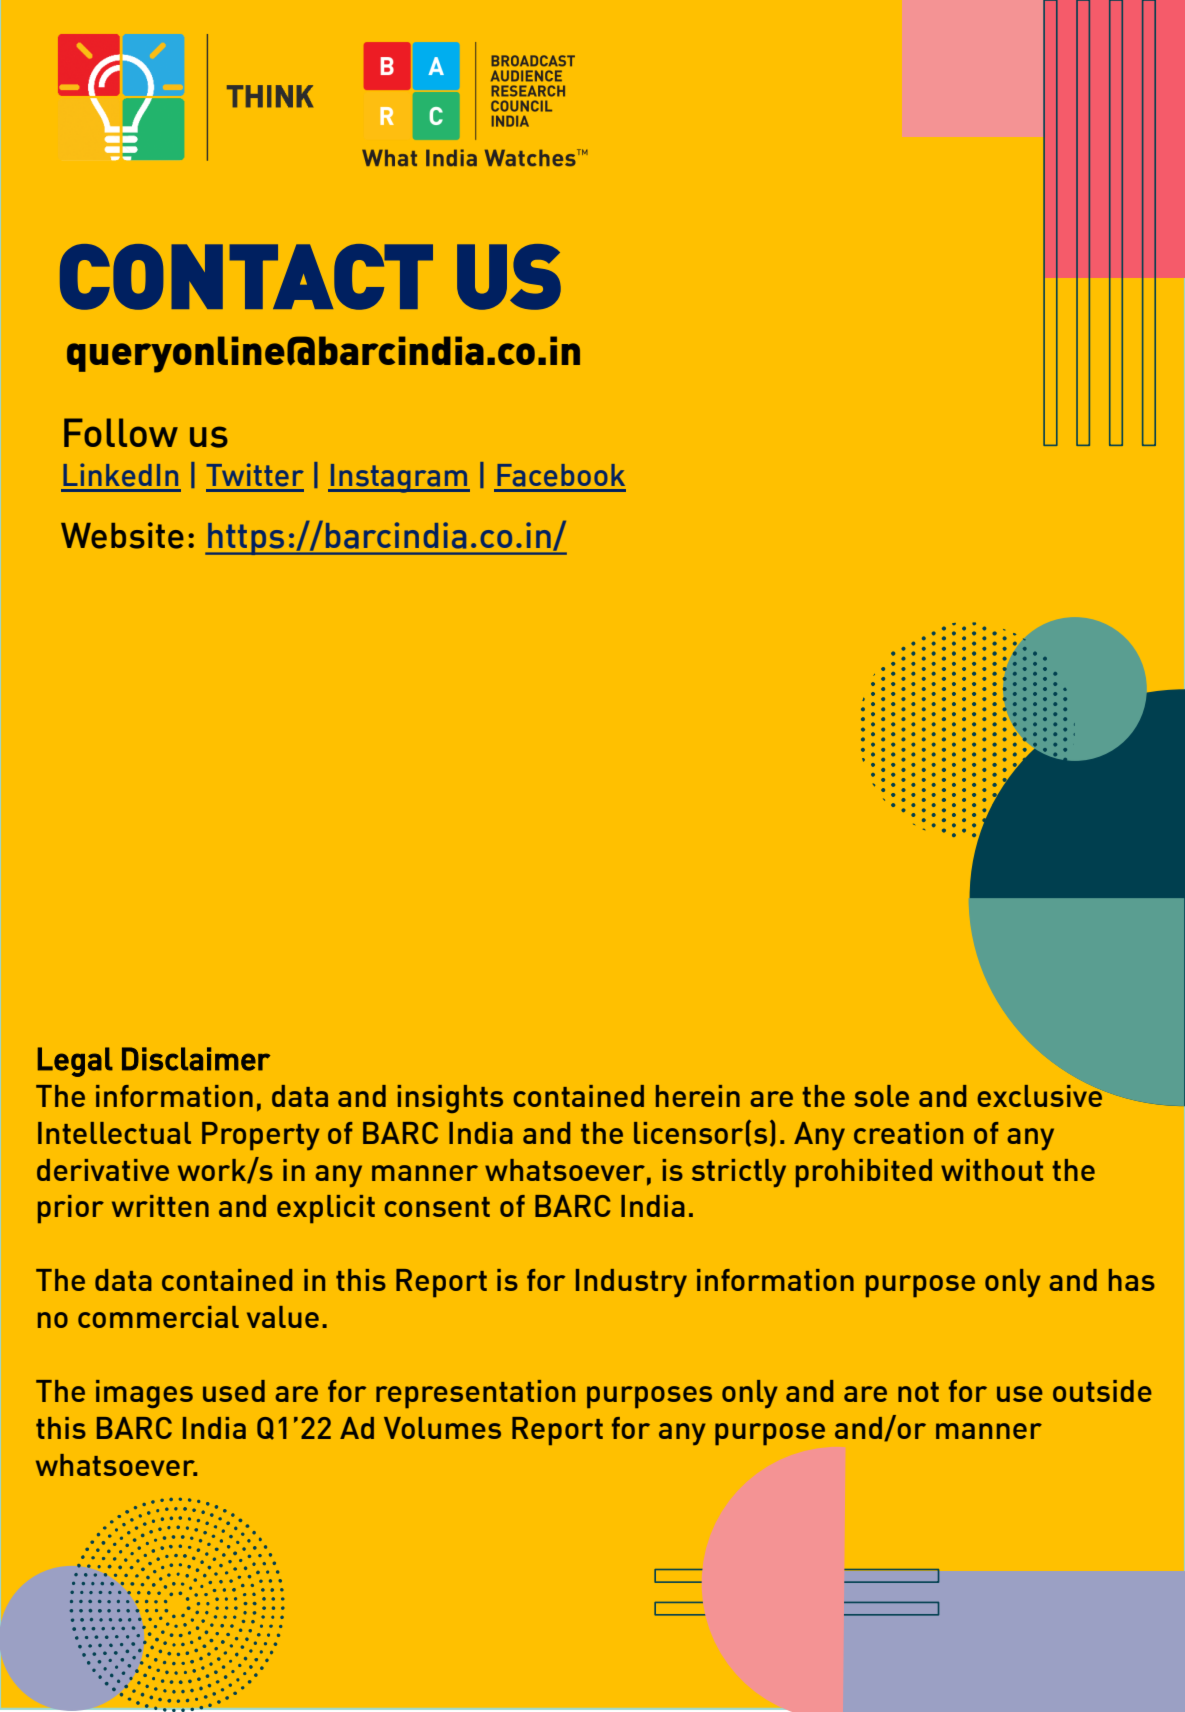 Image resolution: width=1185 pixels, height=1712 pixels. What do you see at coordinates (992, 1170) in the screenshot?
I see `without` at bounding box center [992, 1170].
